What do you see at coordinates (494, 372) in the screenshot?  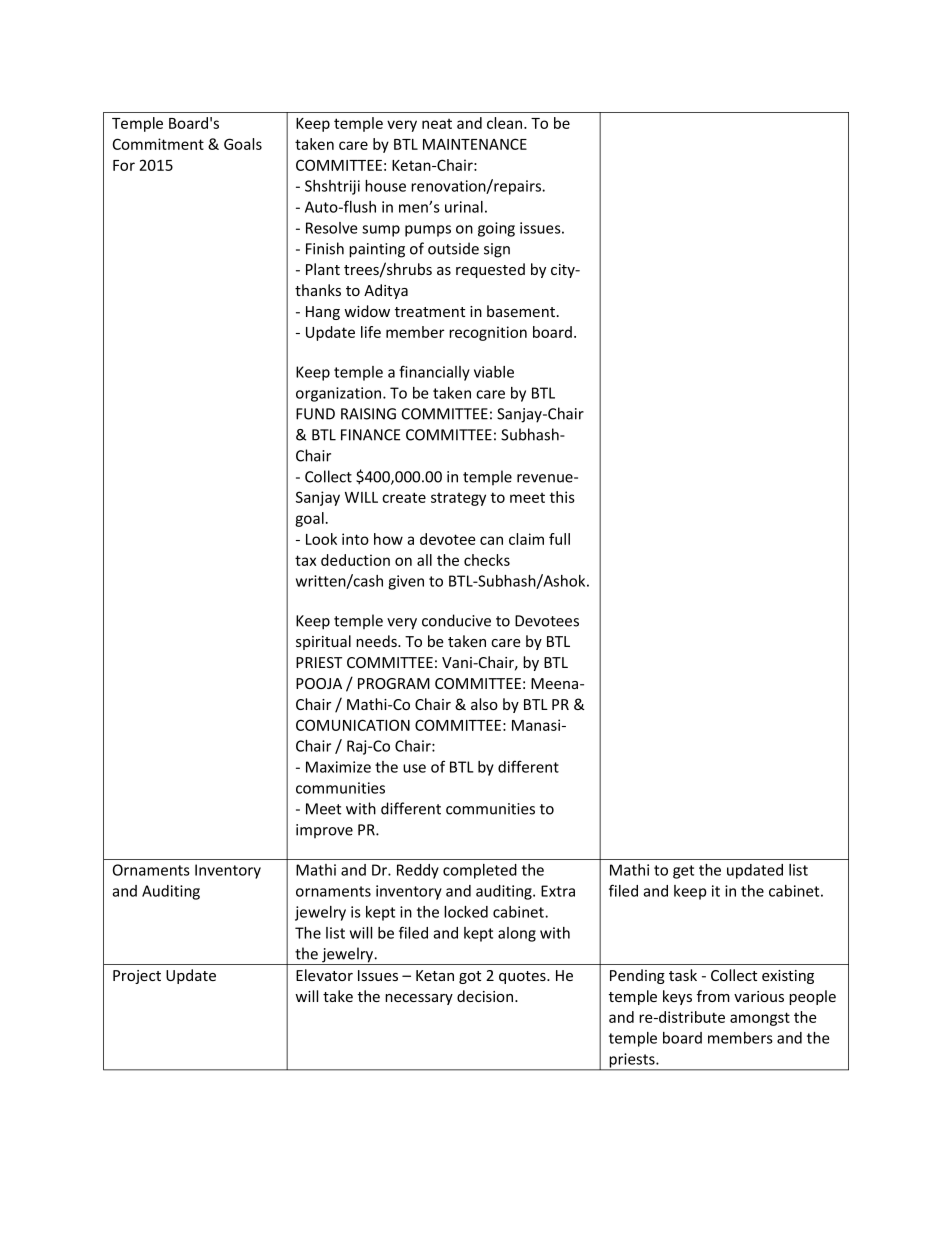 I see `viable` at bounding box center [494, 372].
